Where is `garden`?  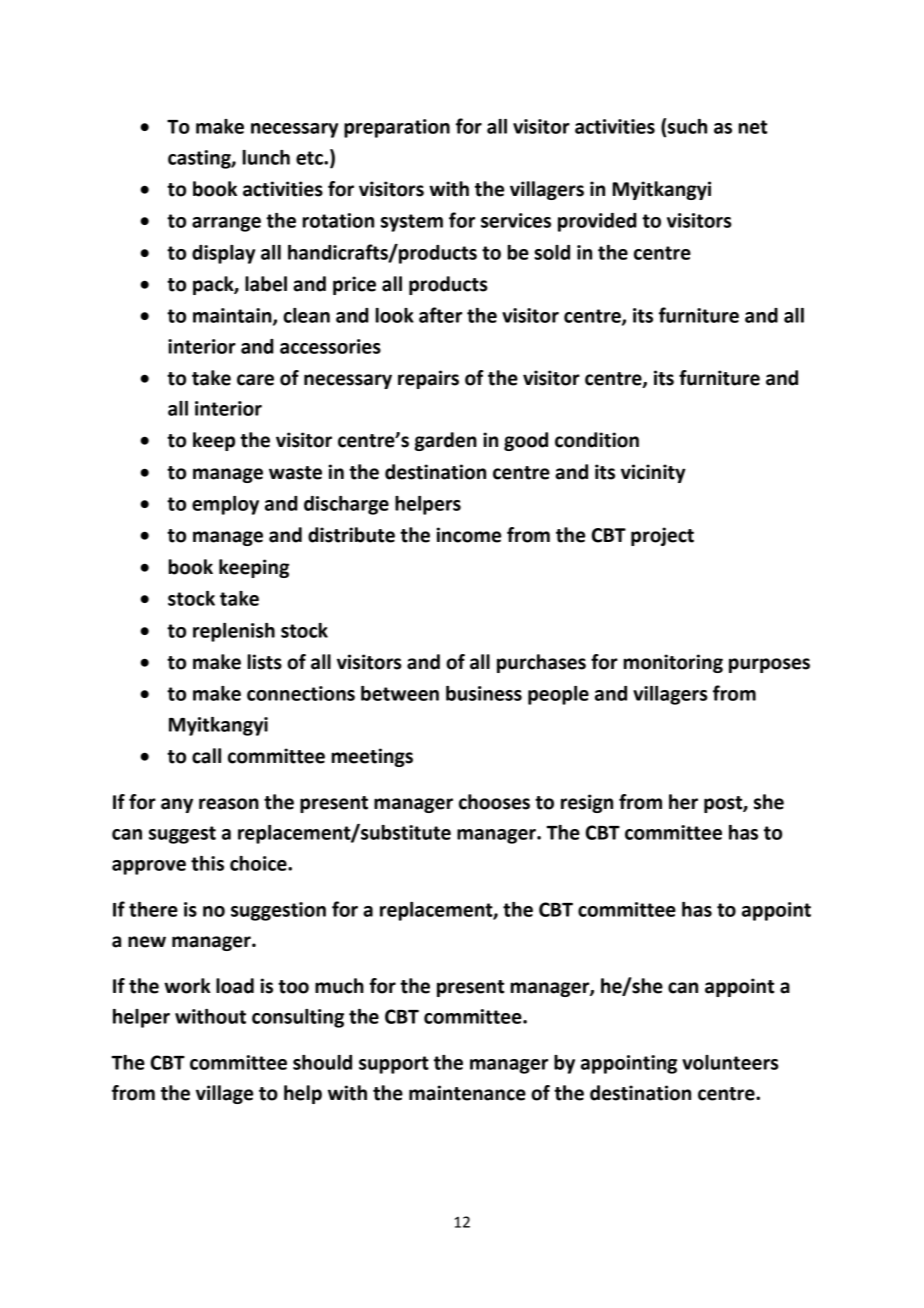
garden is located at coordinates (445, 441).
